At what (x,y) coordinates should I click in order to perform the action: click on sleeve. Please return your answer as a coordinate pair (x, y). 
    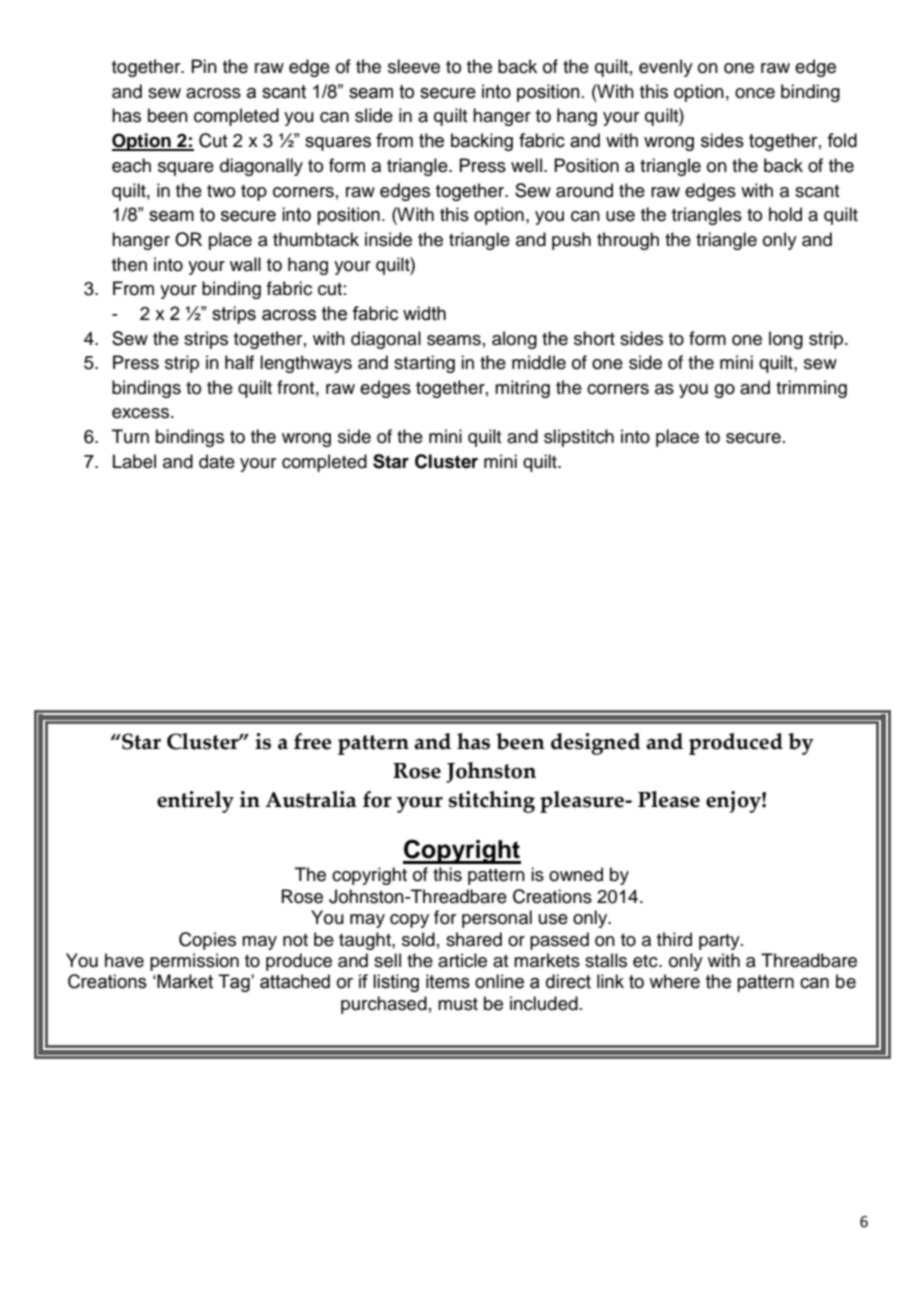
    Looking at the image, I should click on (414, 66).
